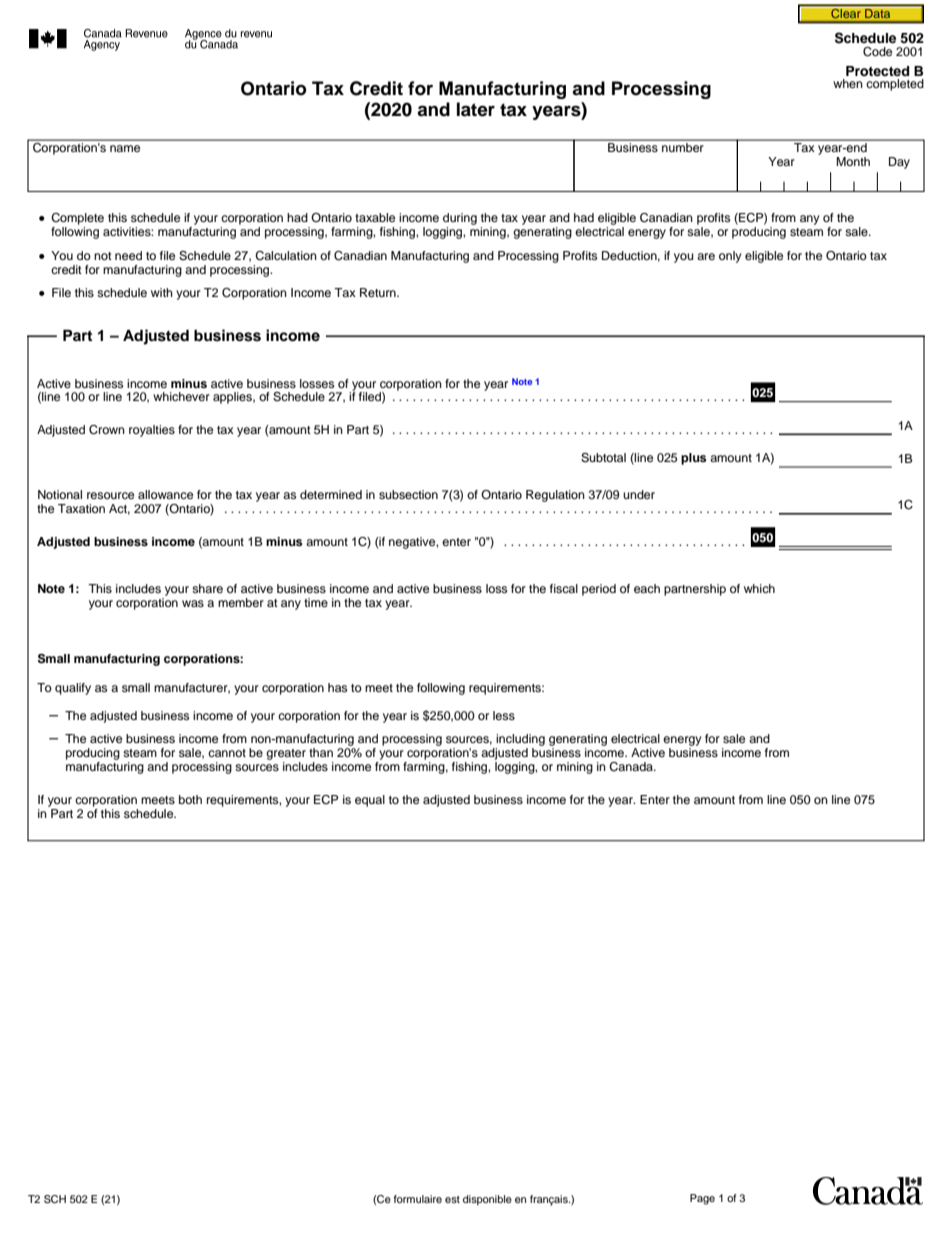 This screenshot has height=1233, width=952. Describe the element at coordinates (632, 767) in the screenshot. I see `Canada` at that location.
